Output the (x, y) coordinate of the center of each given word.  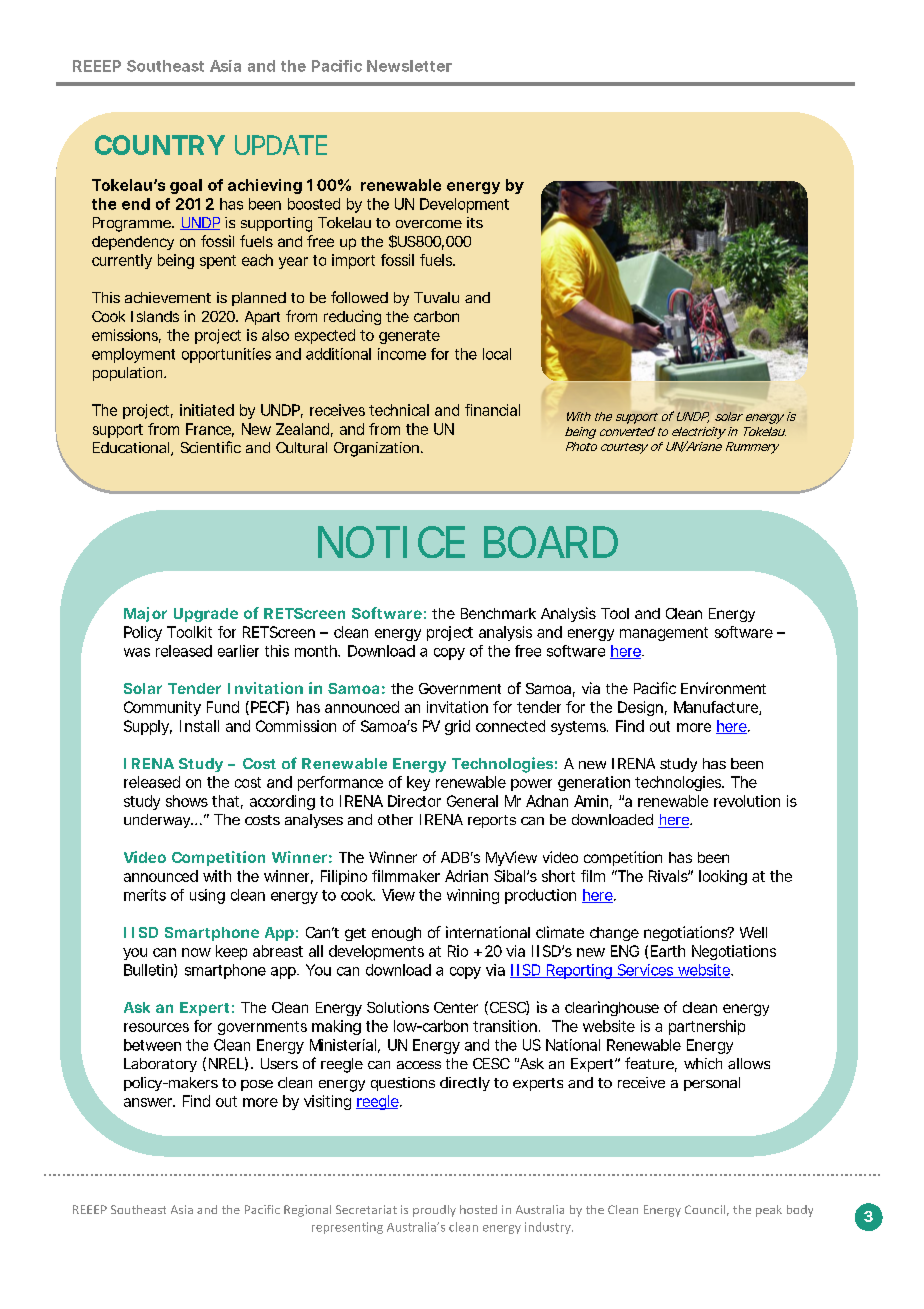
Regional (307, 1211)
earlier (238, 651)
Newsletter (409, 66)
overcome (429, 224)
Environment (723, 688)
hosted (478, 1209)
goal (186, 186)
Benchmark (498, 613)
